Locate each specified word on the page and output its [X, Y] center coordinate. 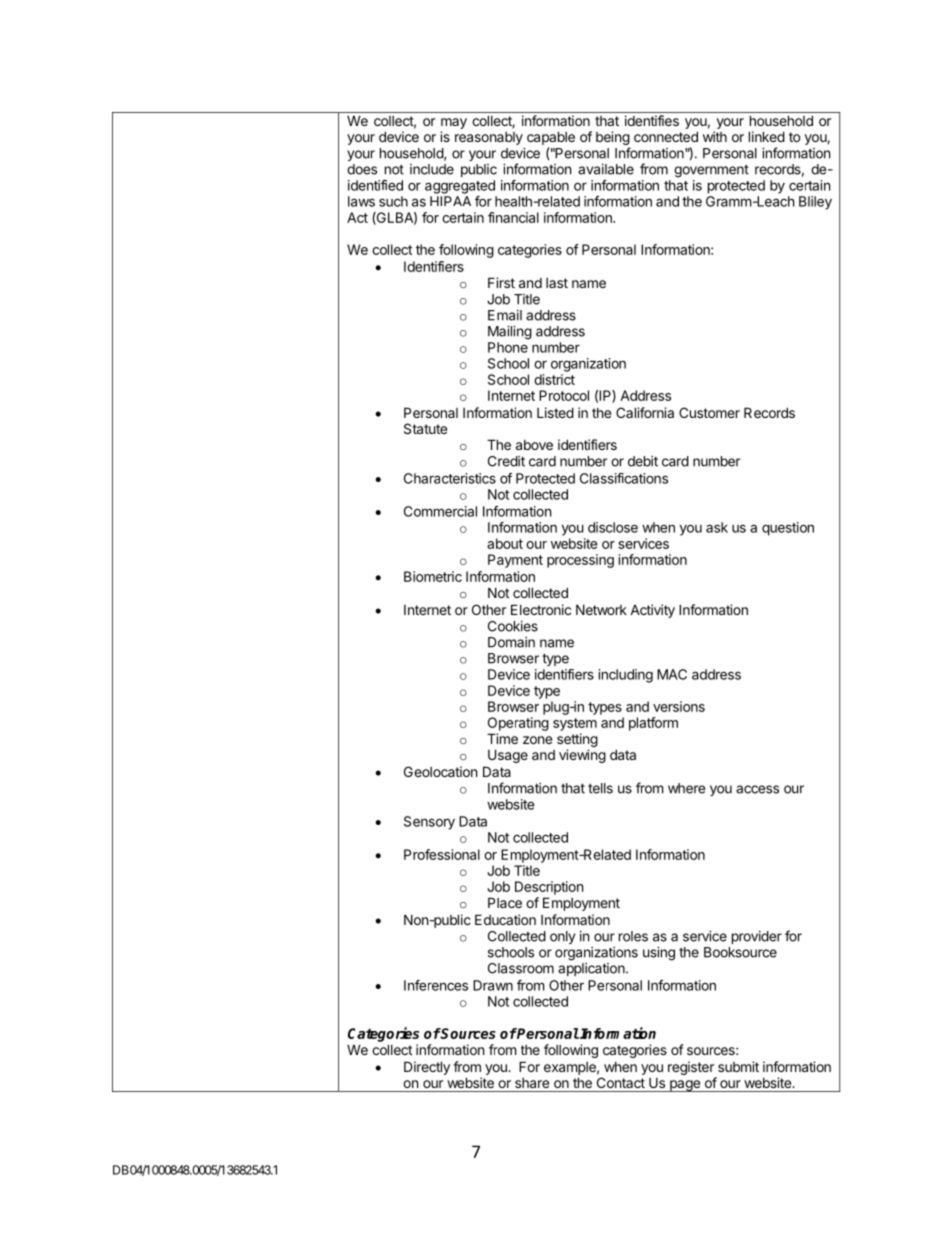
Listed [555, 412]
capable [551, 138]
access [757, 789]
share [532, 1083]
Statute [425, 428]
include [432, 169]
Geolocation [440, 771]
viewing [582, 756]
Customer [709, 412]
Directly [427, 1068]
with [715, 136]
